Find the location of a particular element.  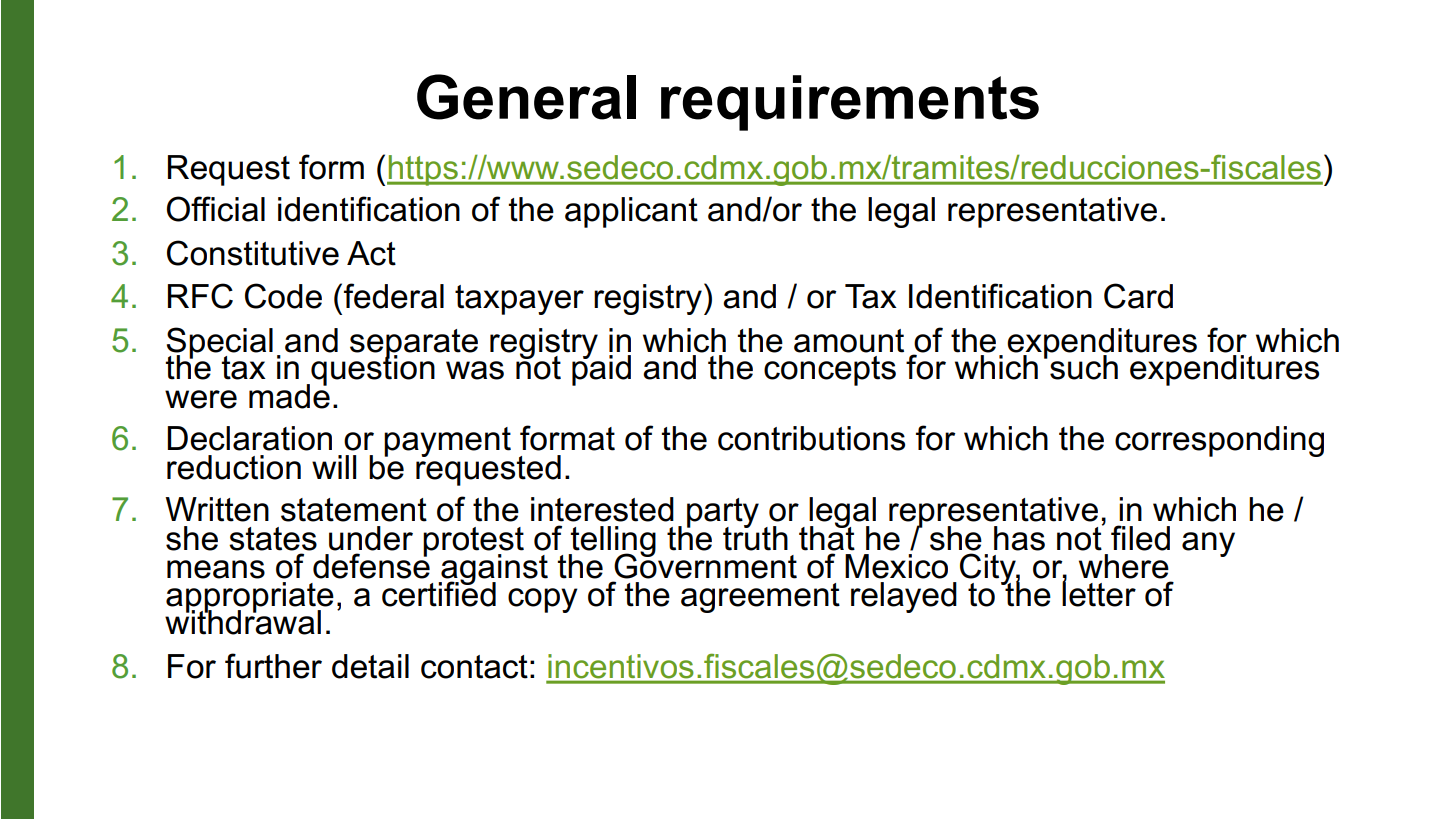

agreement is located at coordinates (760, 598).
